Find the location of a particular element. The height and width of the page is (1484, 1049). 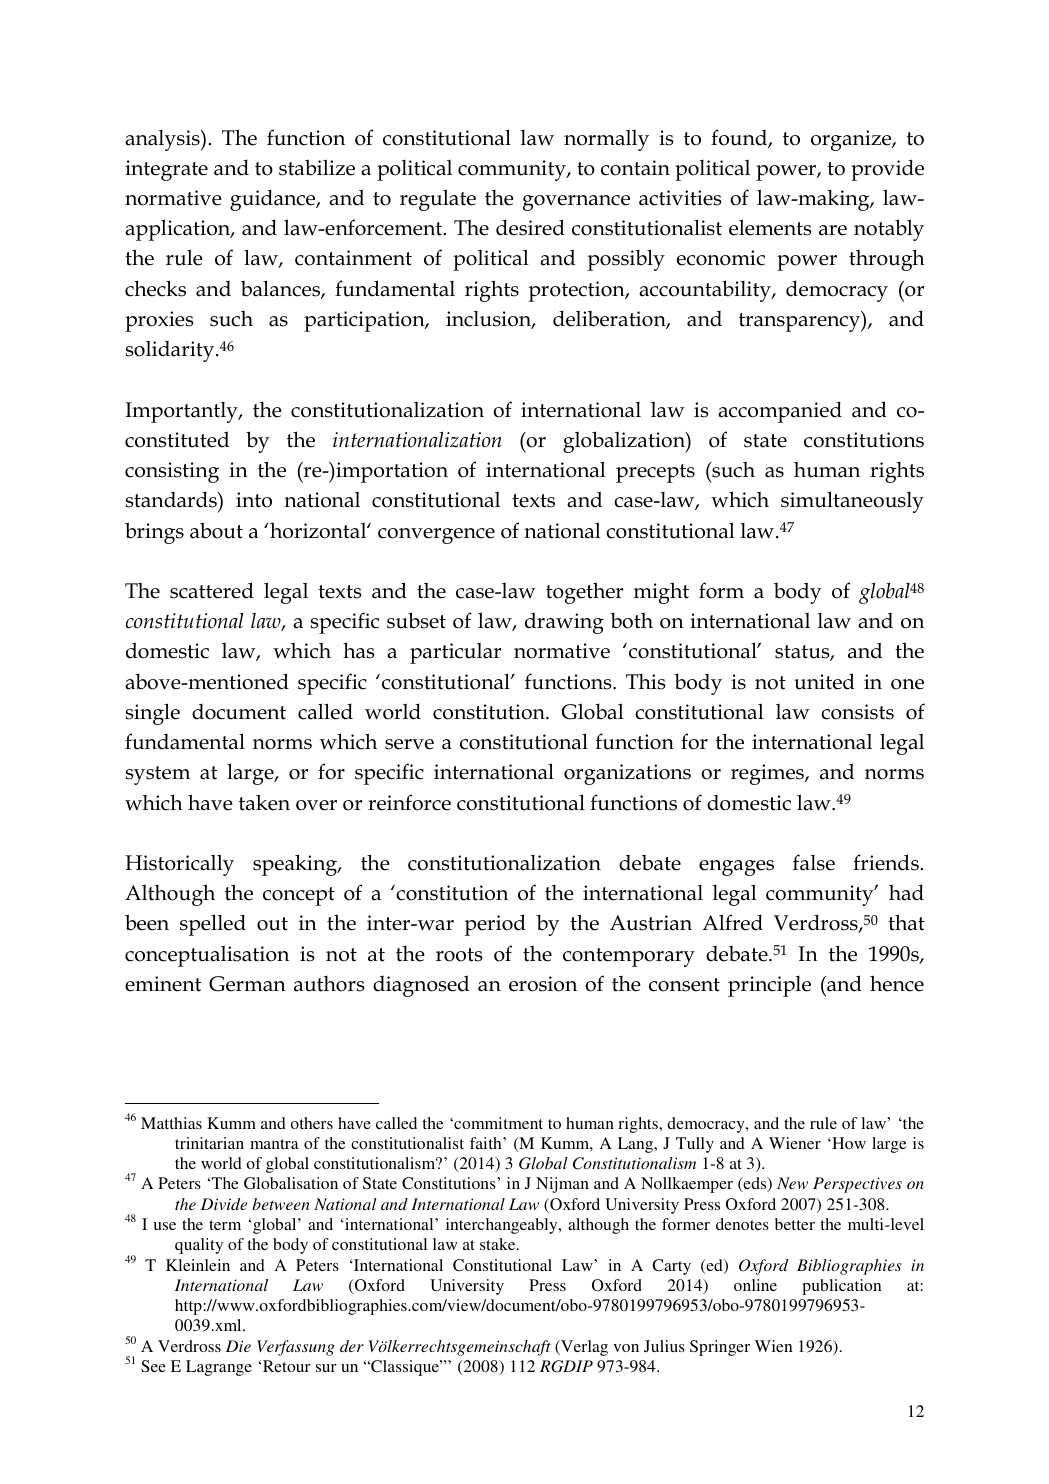

convergence is located at coordinates (436, 536).
